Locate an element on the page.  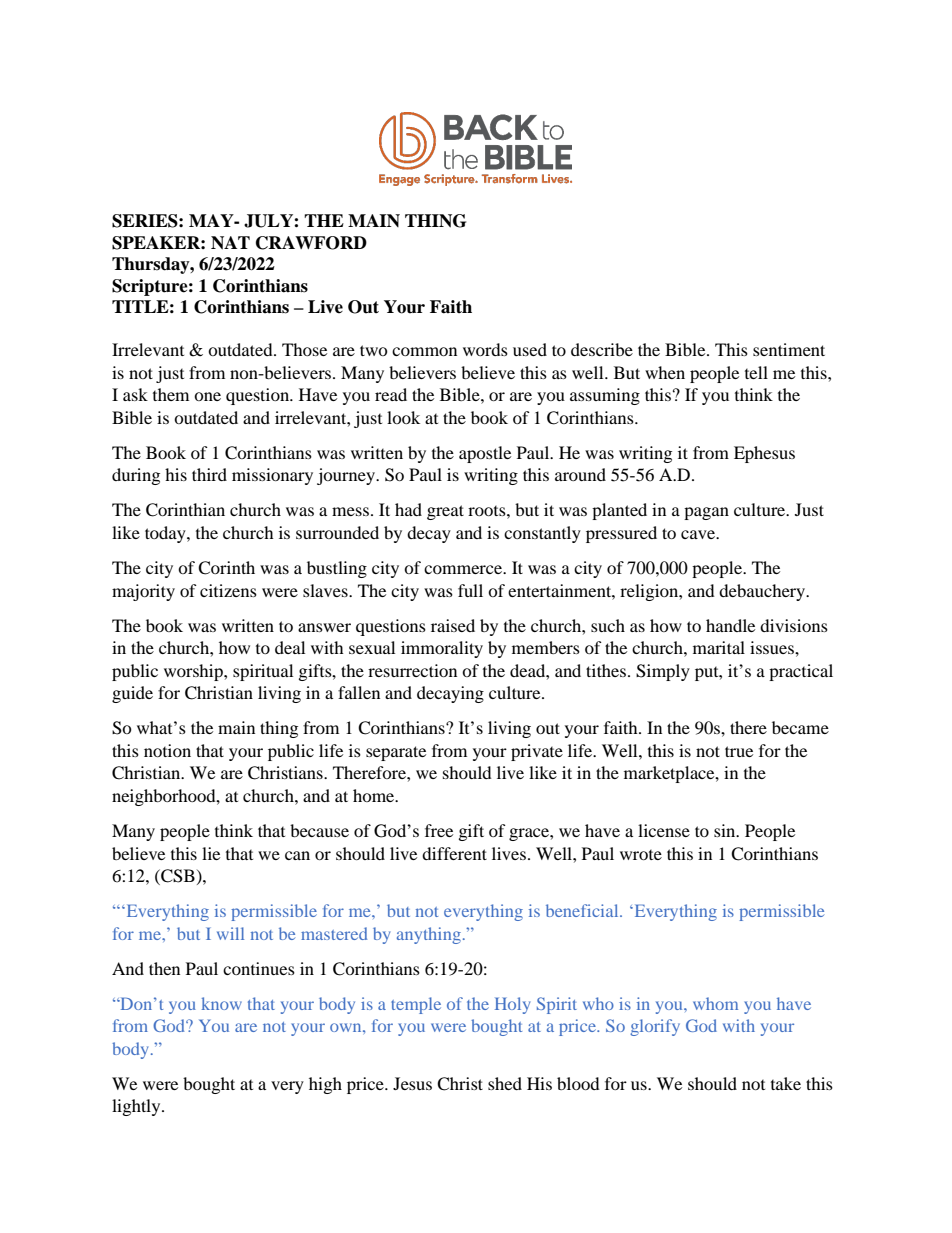
NAT is located at coordinates (230, 243).
